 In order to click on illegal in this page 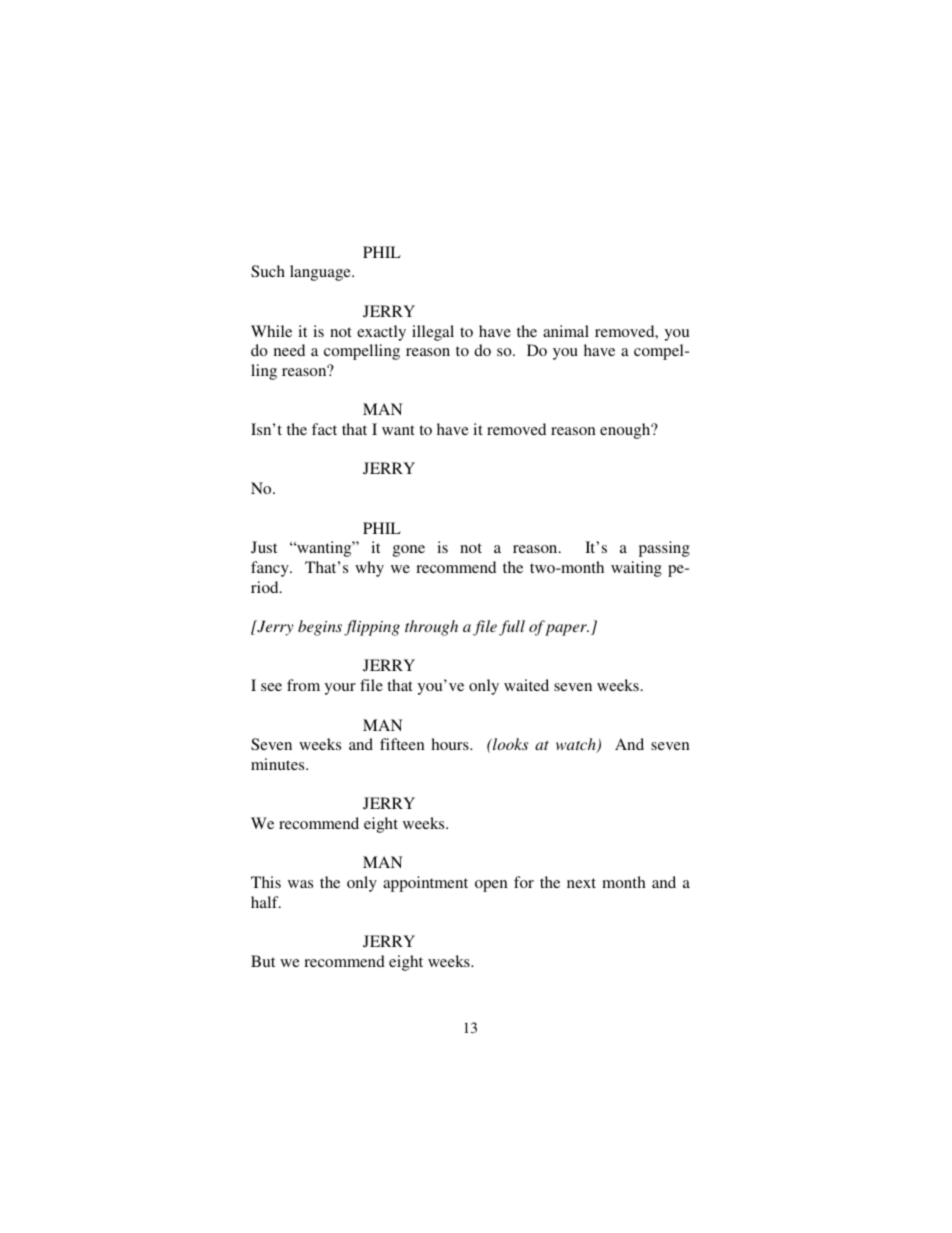, I will do `click(433, 333)`.
